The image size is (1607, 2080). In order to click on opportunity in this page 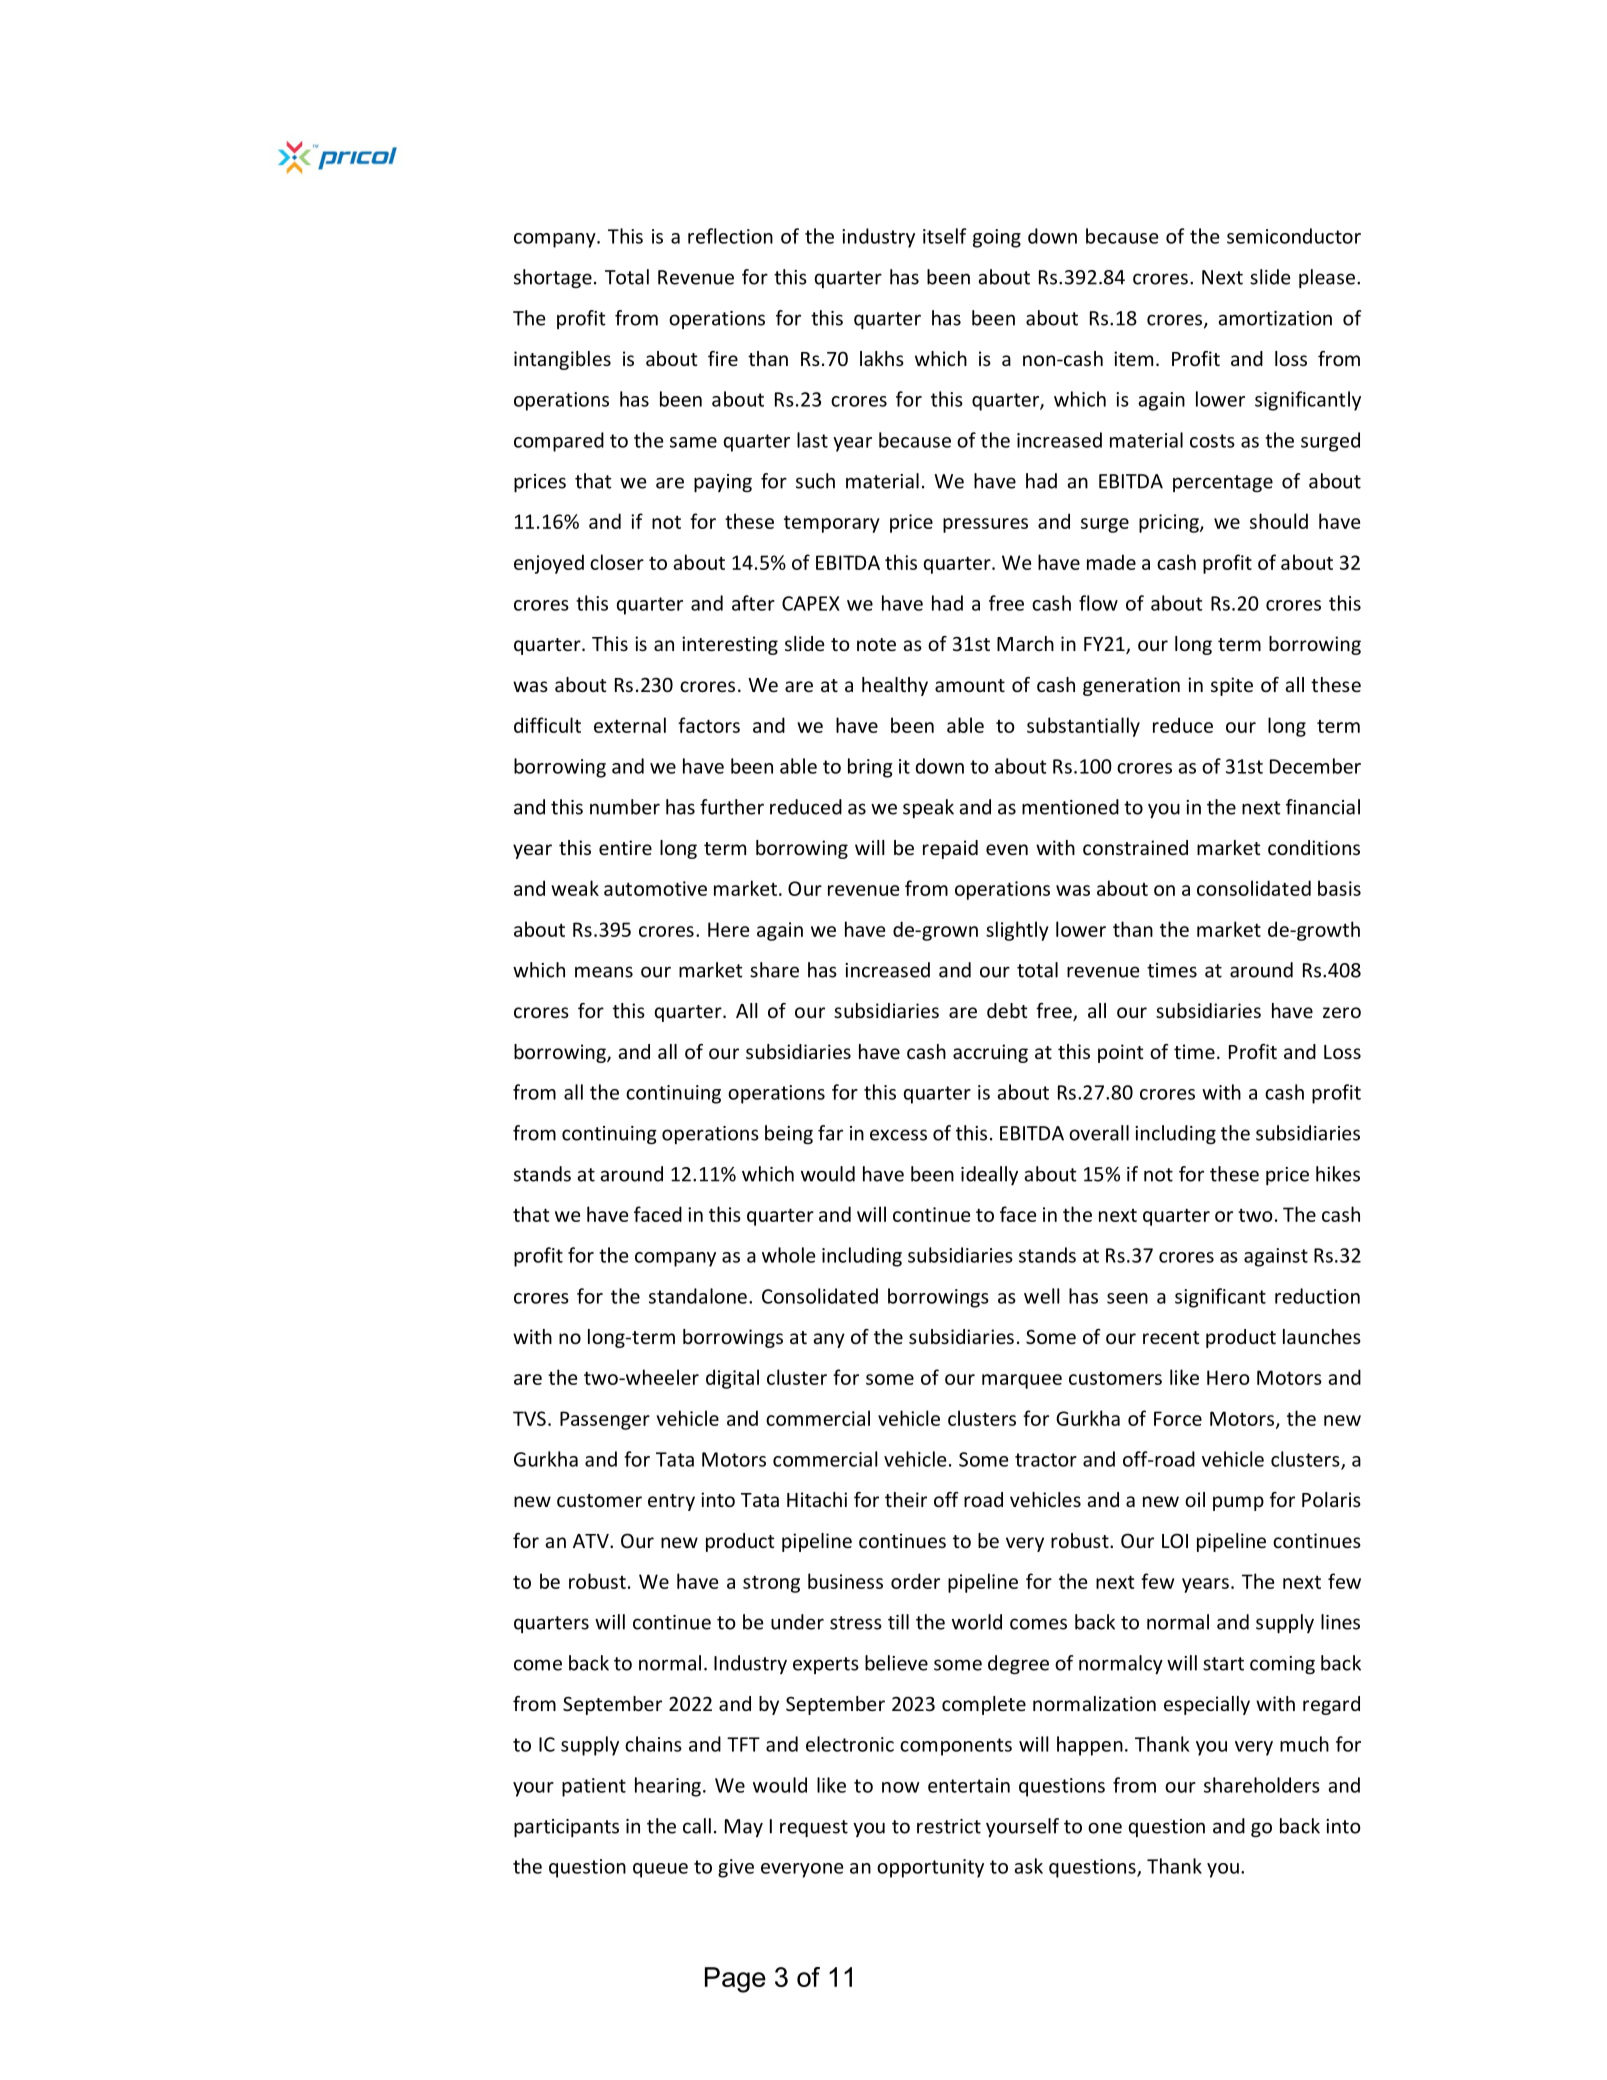, I will do `click(930, 1868)`.
